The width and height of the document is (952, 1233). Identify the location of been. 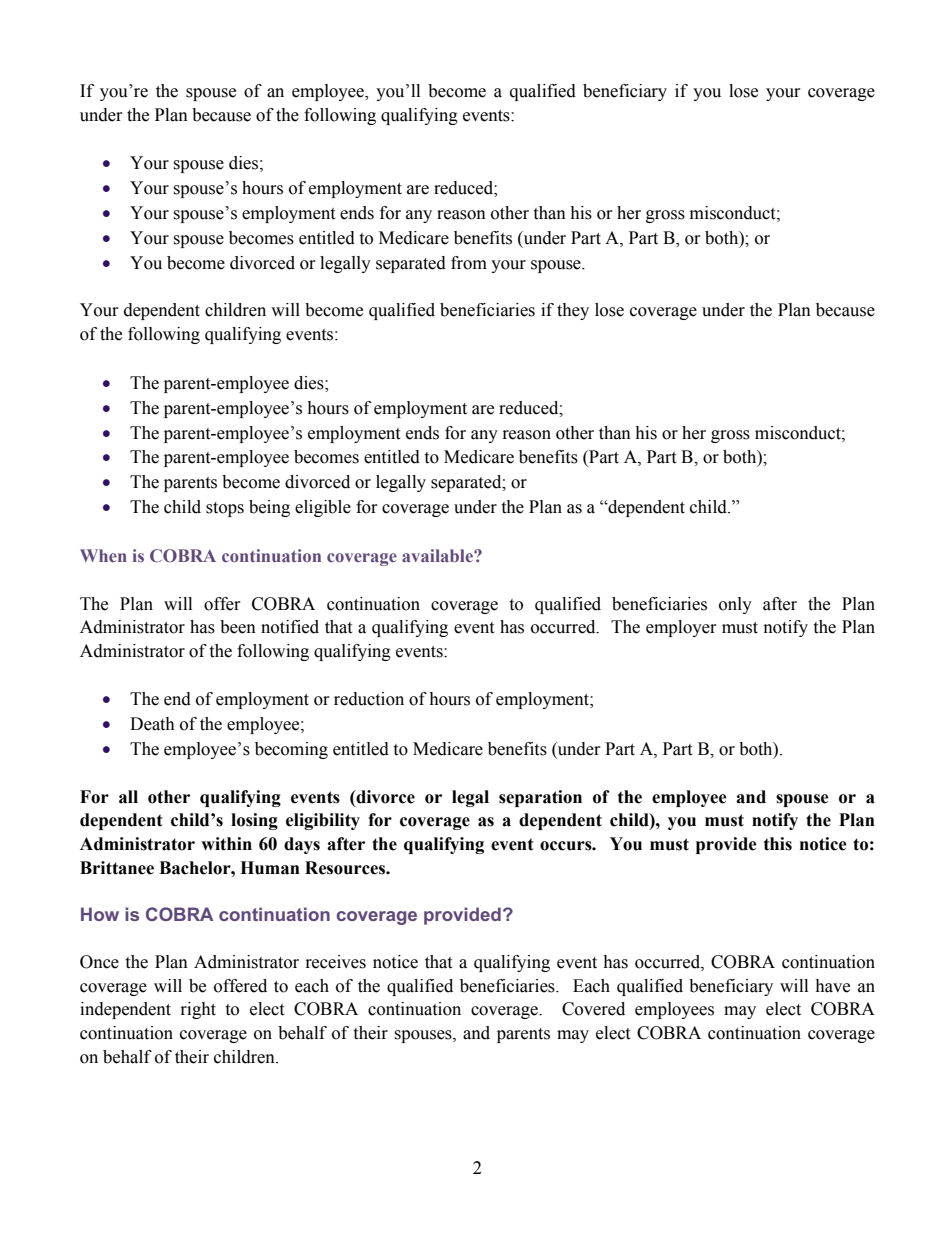
(238, 627).
